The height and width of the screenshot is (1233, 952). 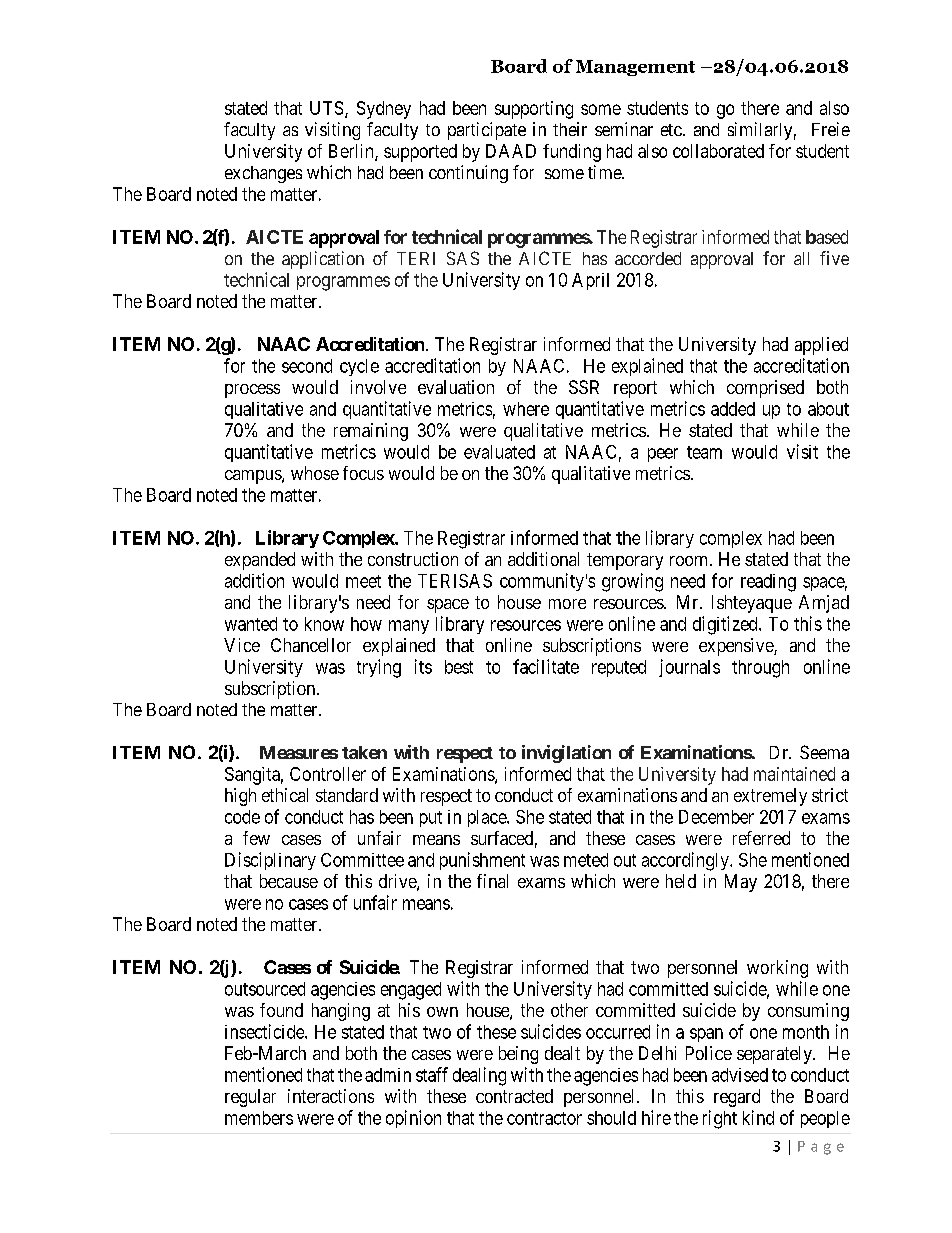 What do you see at coordinates (331, 1096) in the screenshot?
I see `interactions` at bounding box center [331, 1096].
